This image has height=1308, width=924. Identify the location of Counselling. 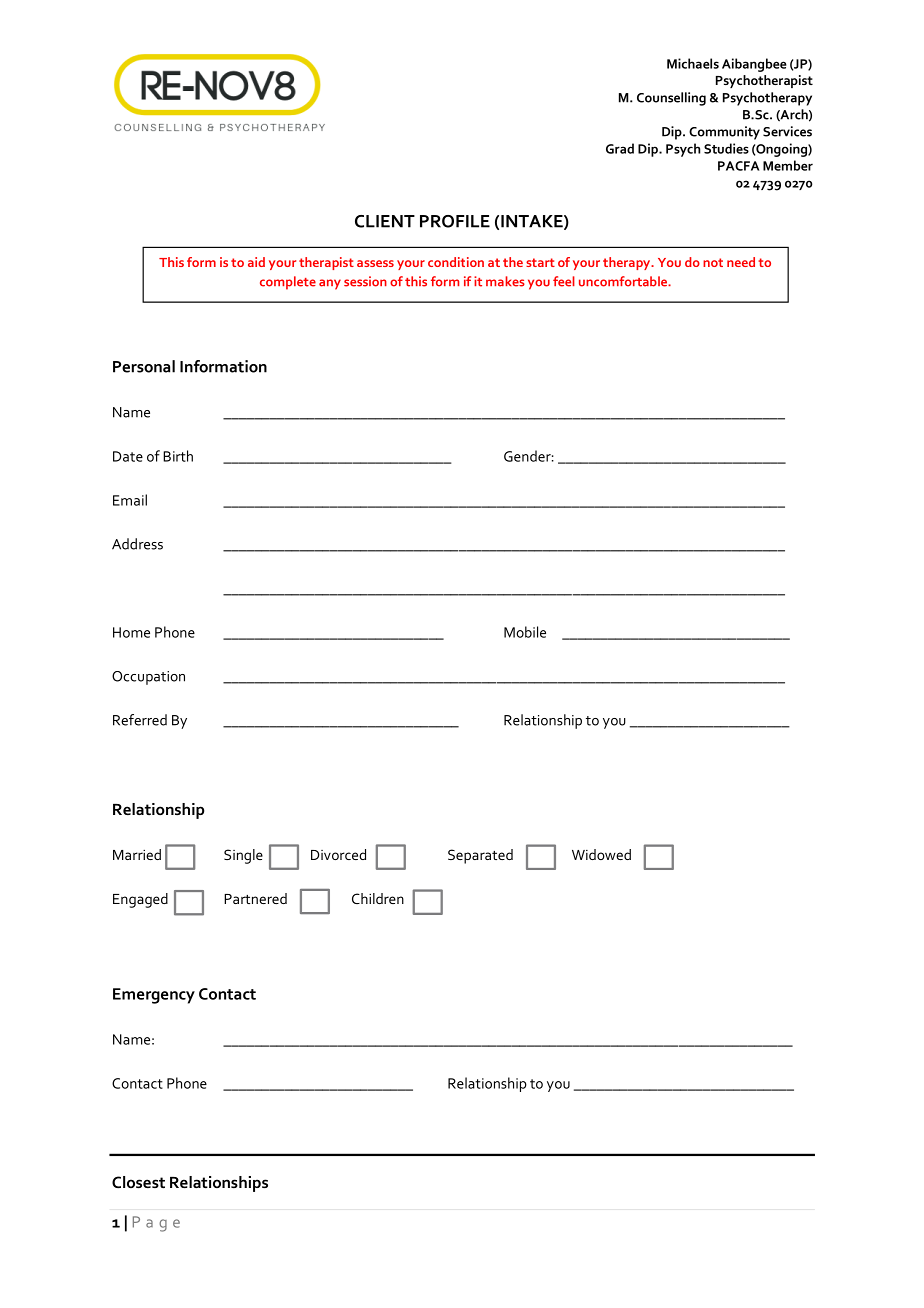
(671, 99).
